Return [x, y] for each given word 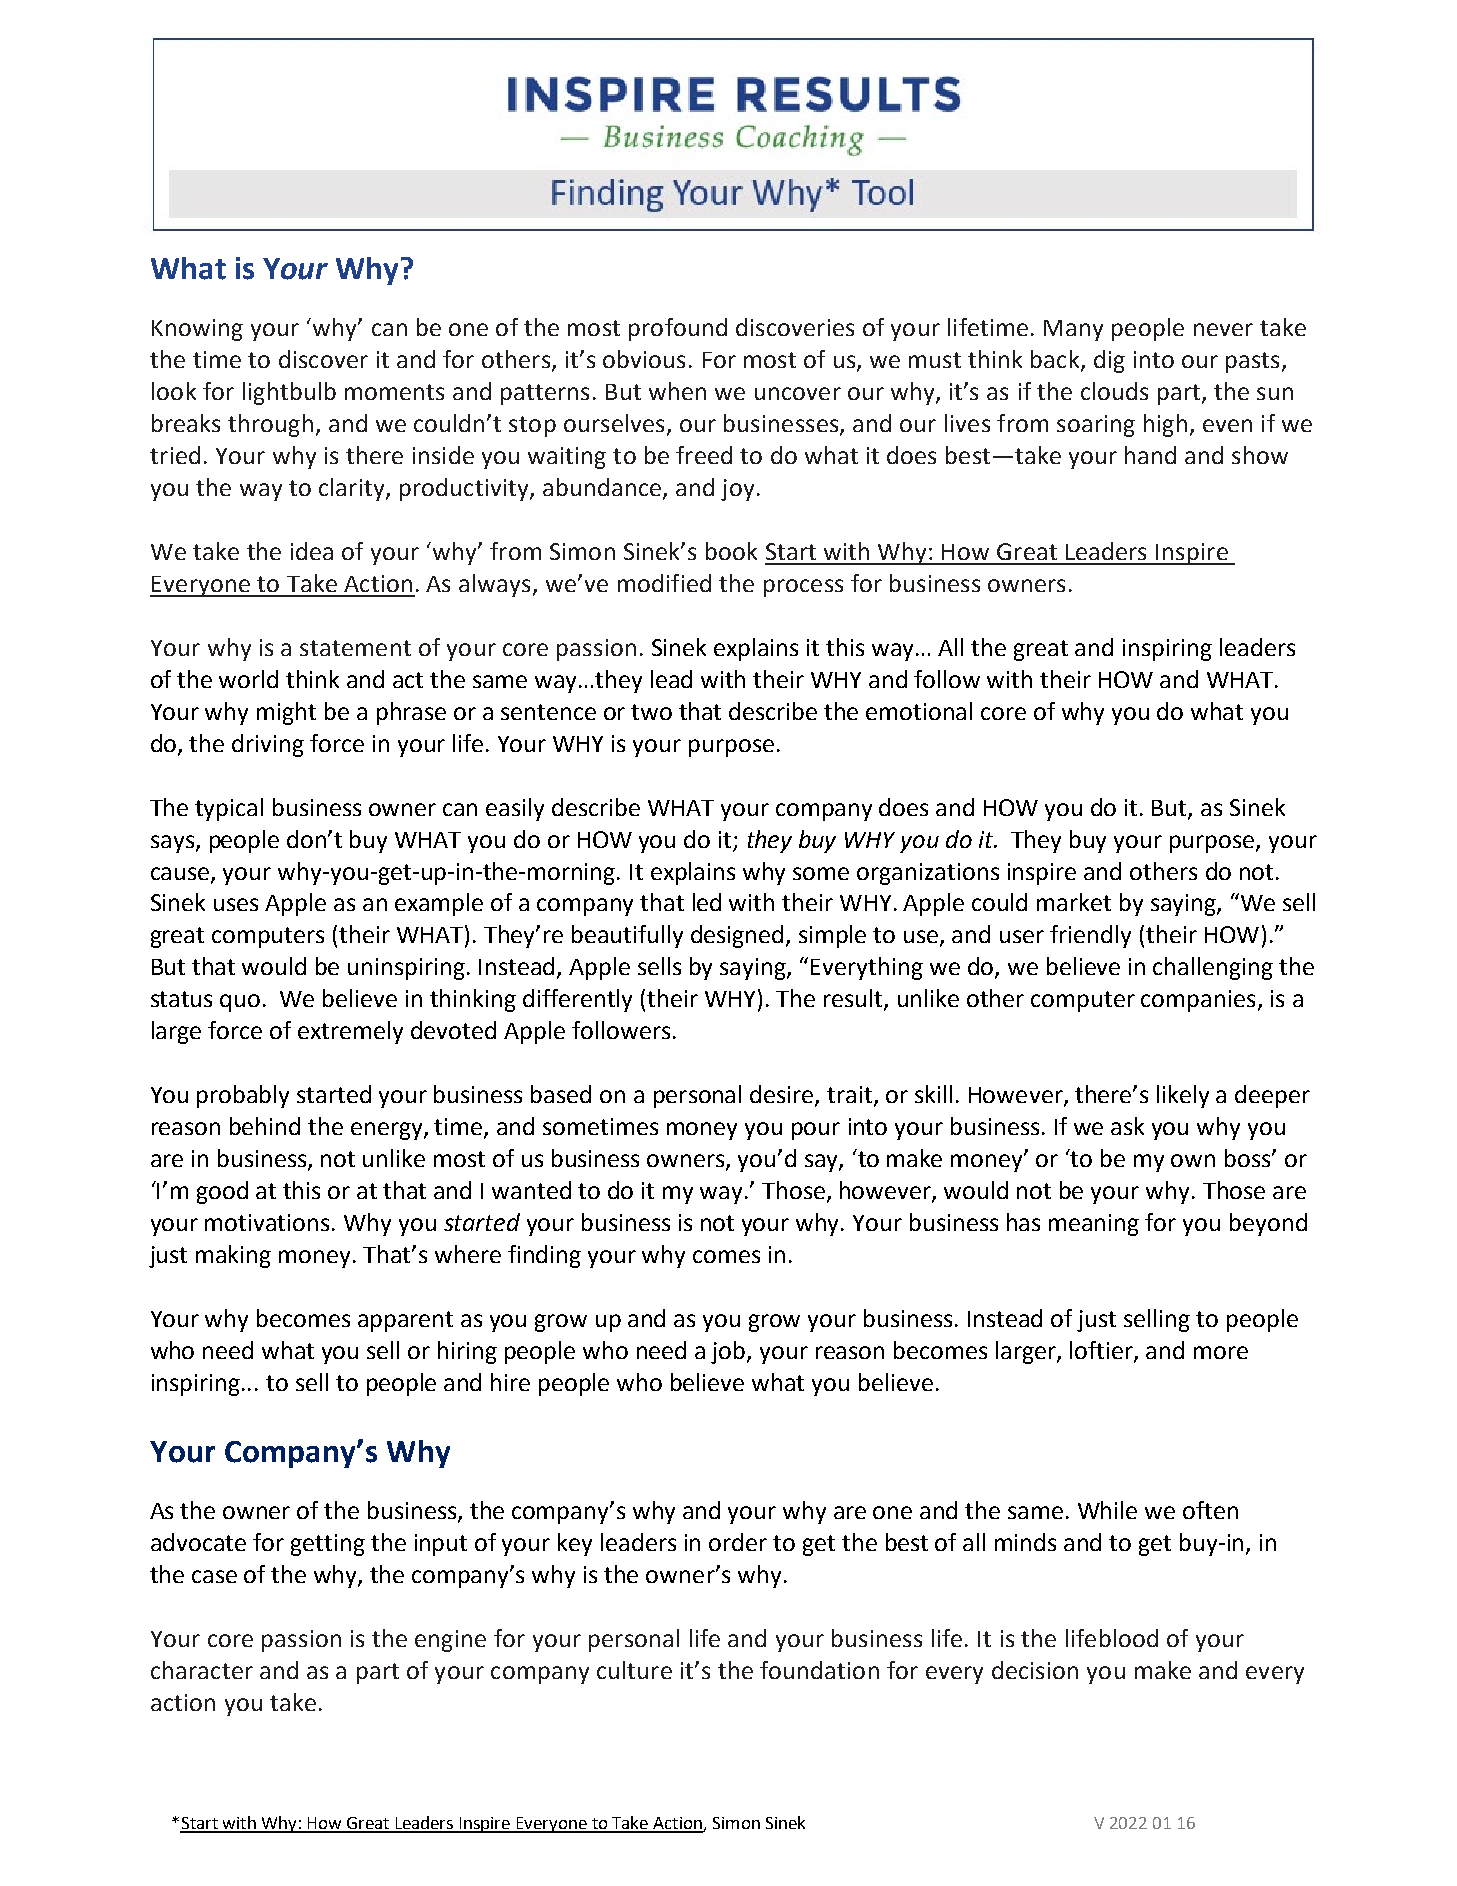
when [677, 391]
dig [1109, 361]
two [651, 712]
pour [816, 1131]
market [1074, 902]
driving [268, 745]
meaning [1094, 1225]
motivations [267, 1222]
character [202, 1670]
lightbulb [289, 393]
